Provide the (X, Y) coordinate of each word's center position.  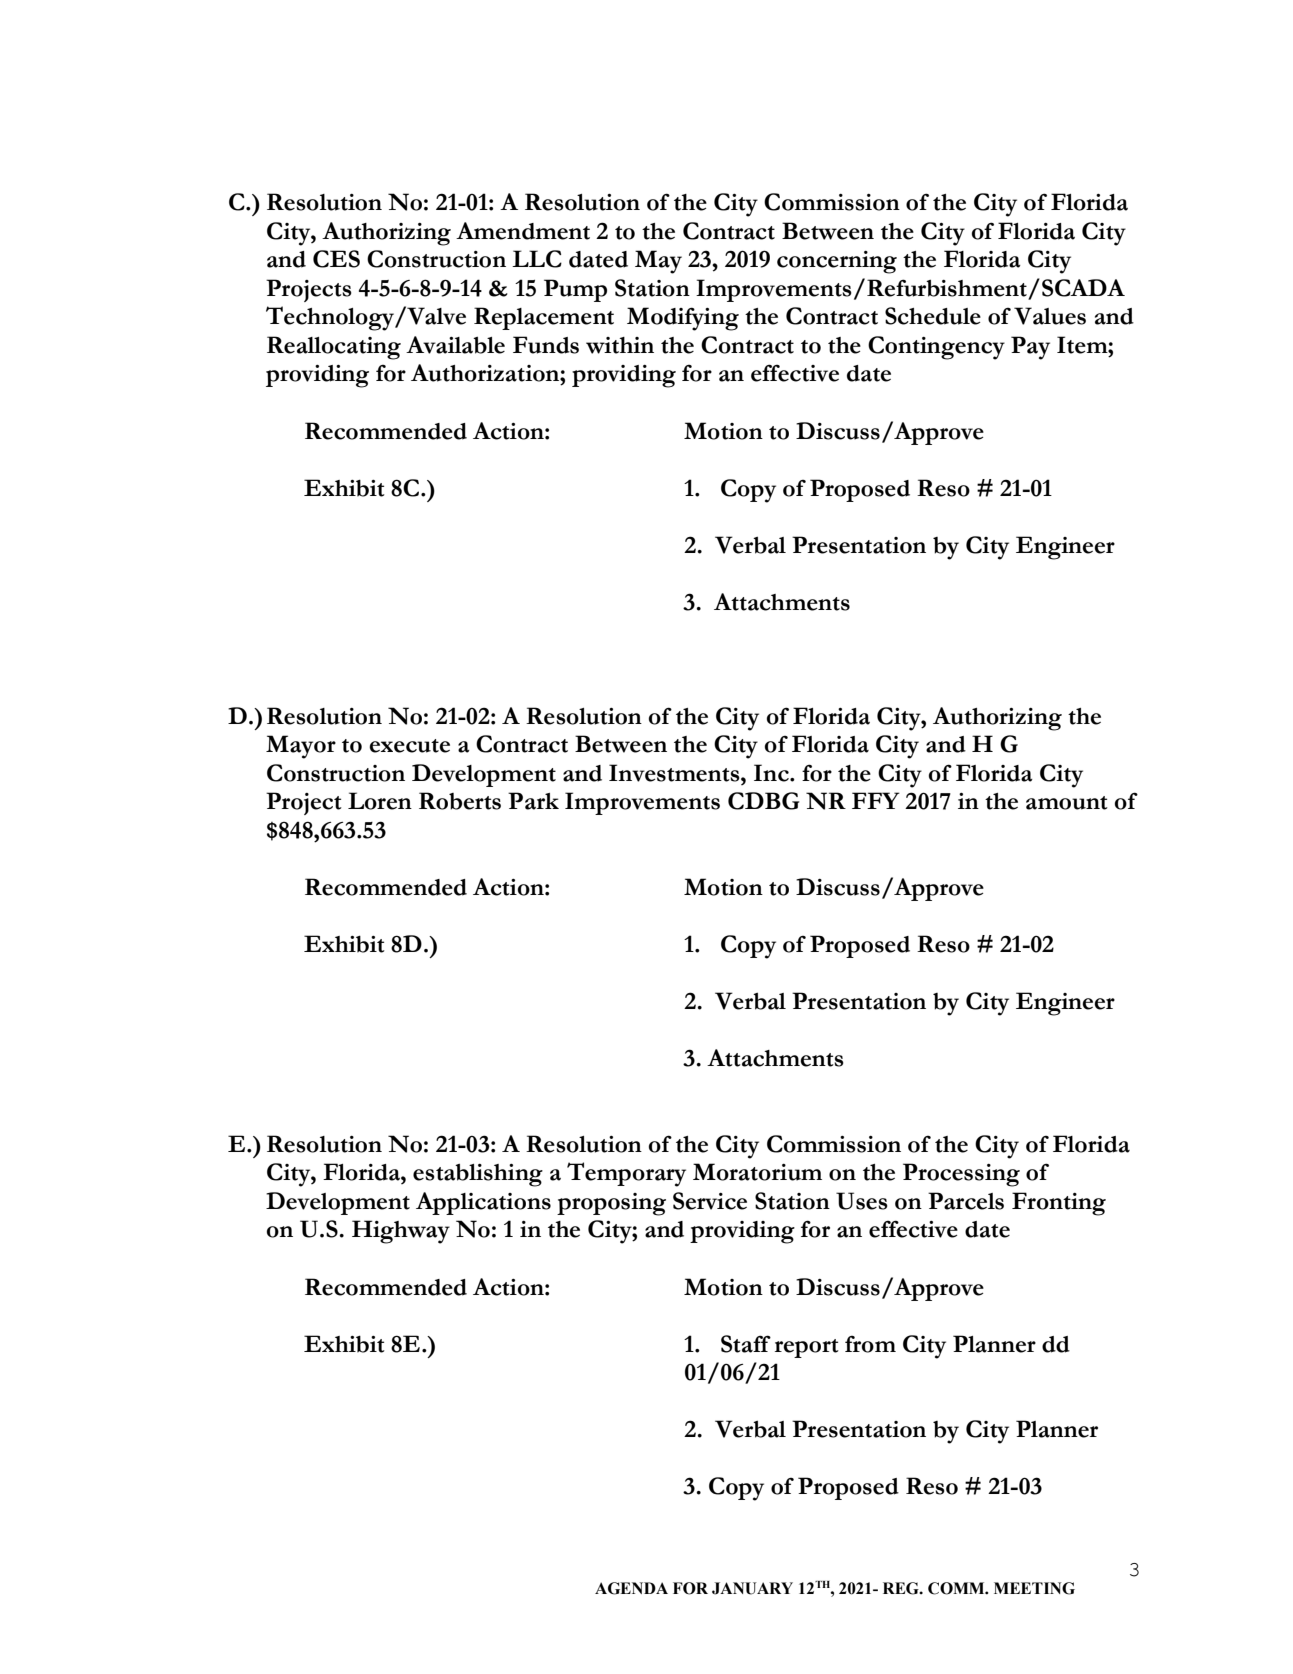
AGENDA (631, 1588)
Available (455, 345)
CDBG (764, 801)
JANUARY (752, 1588)
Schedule (933, 316)
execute (409, 746)
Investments (675, 773)
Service (710, 1201)
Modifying (683, 319)
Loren (380, 801)
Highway (401, 1232)
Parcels (966, 1201)
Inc (772, 773)
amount (1067, 803)
